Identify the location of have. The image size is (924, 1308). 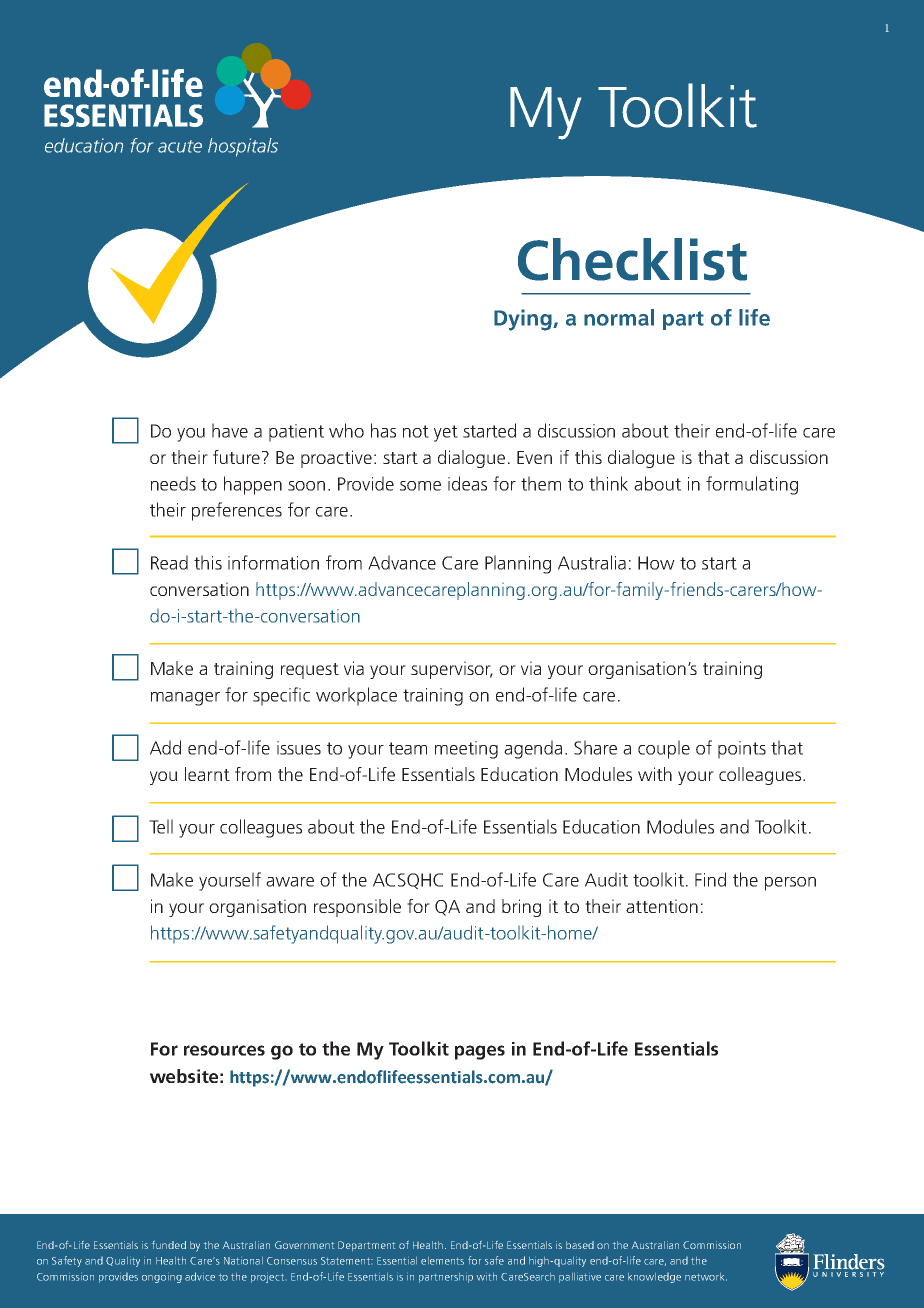
(230, 430).
